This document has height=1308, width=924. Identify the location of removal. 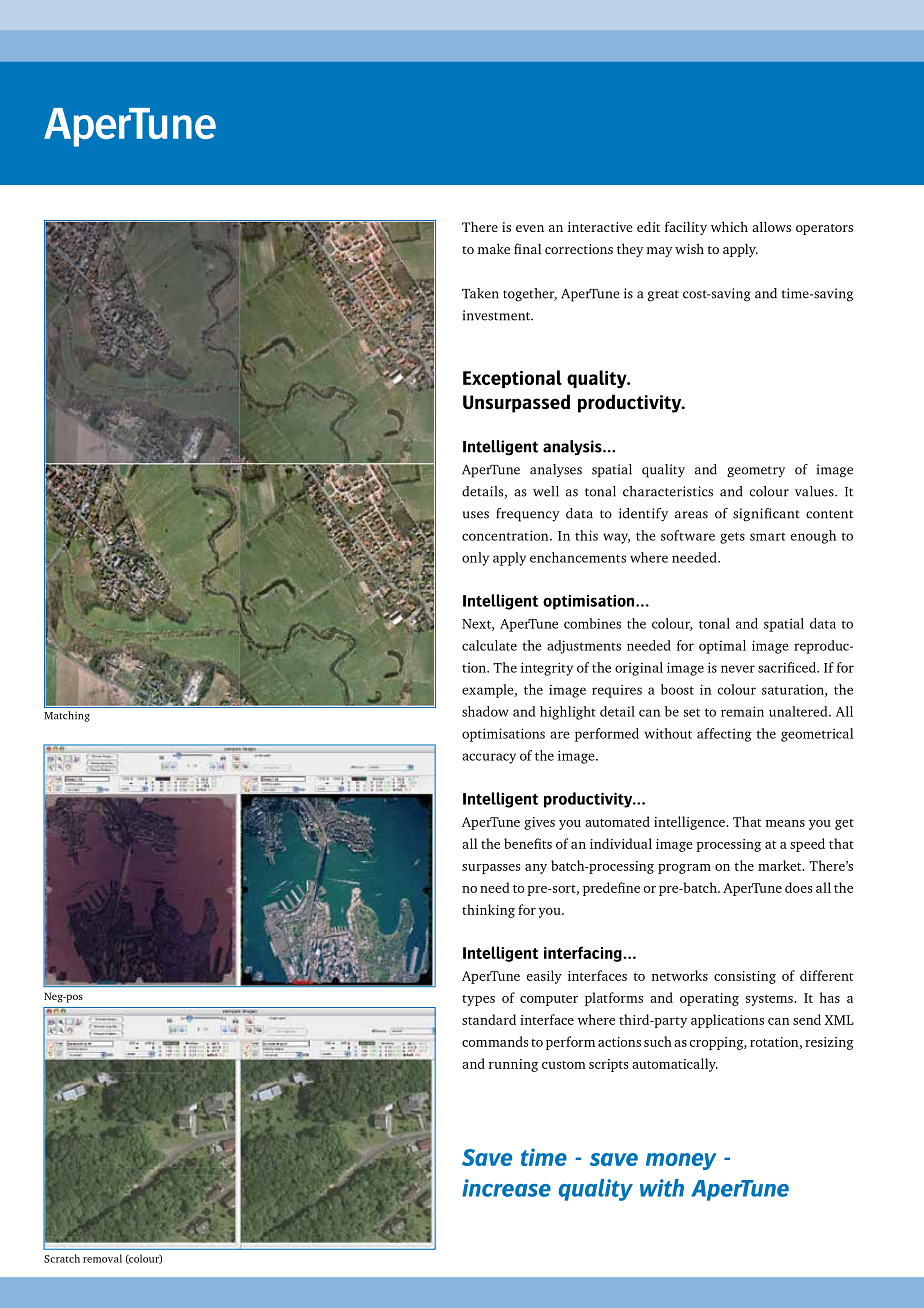
(102, 1258).
